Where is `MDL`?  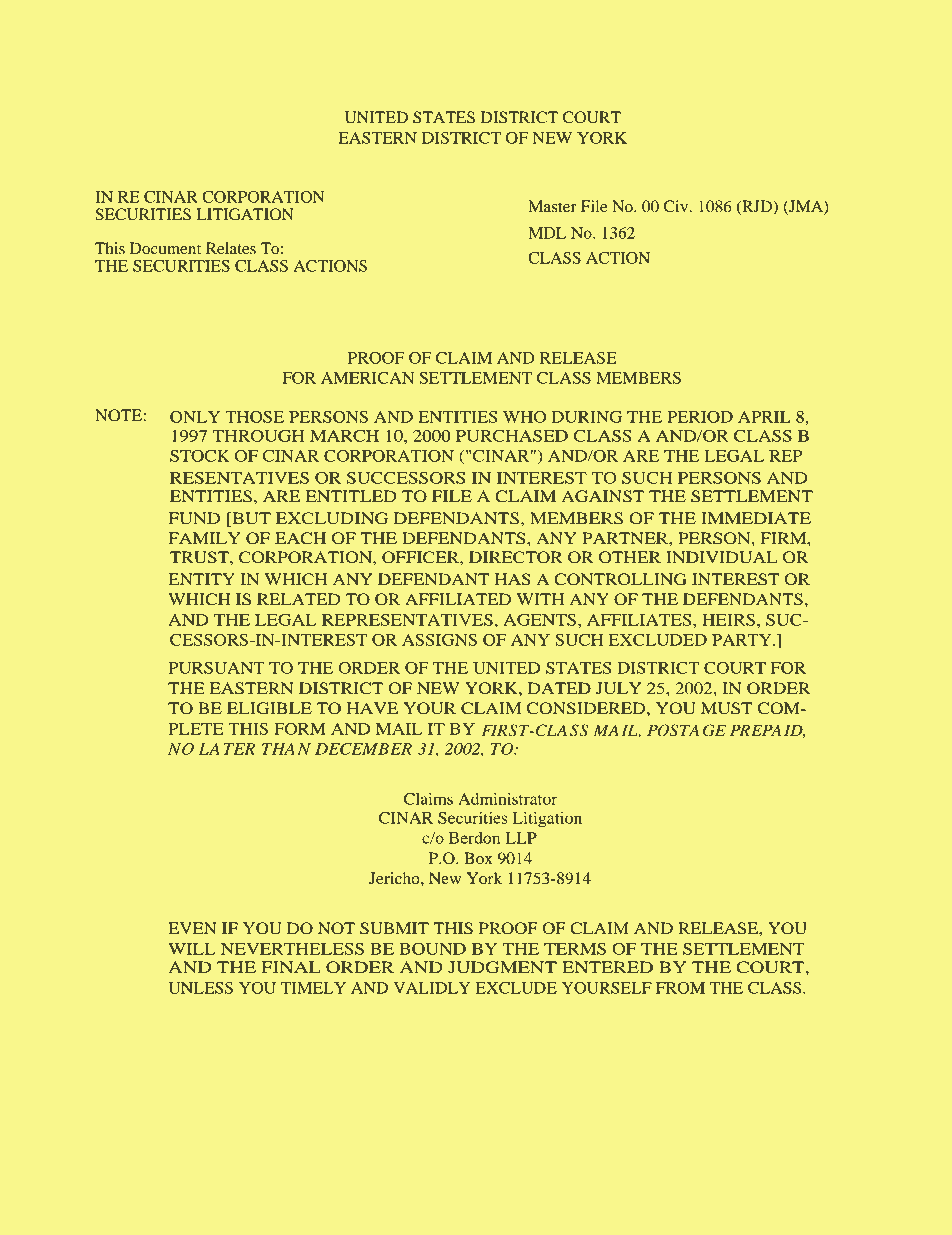 MDL is located at coordinates (547, 233).
